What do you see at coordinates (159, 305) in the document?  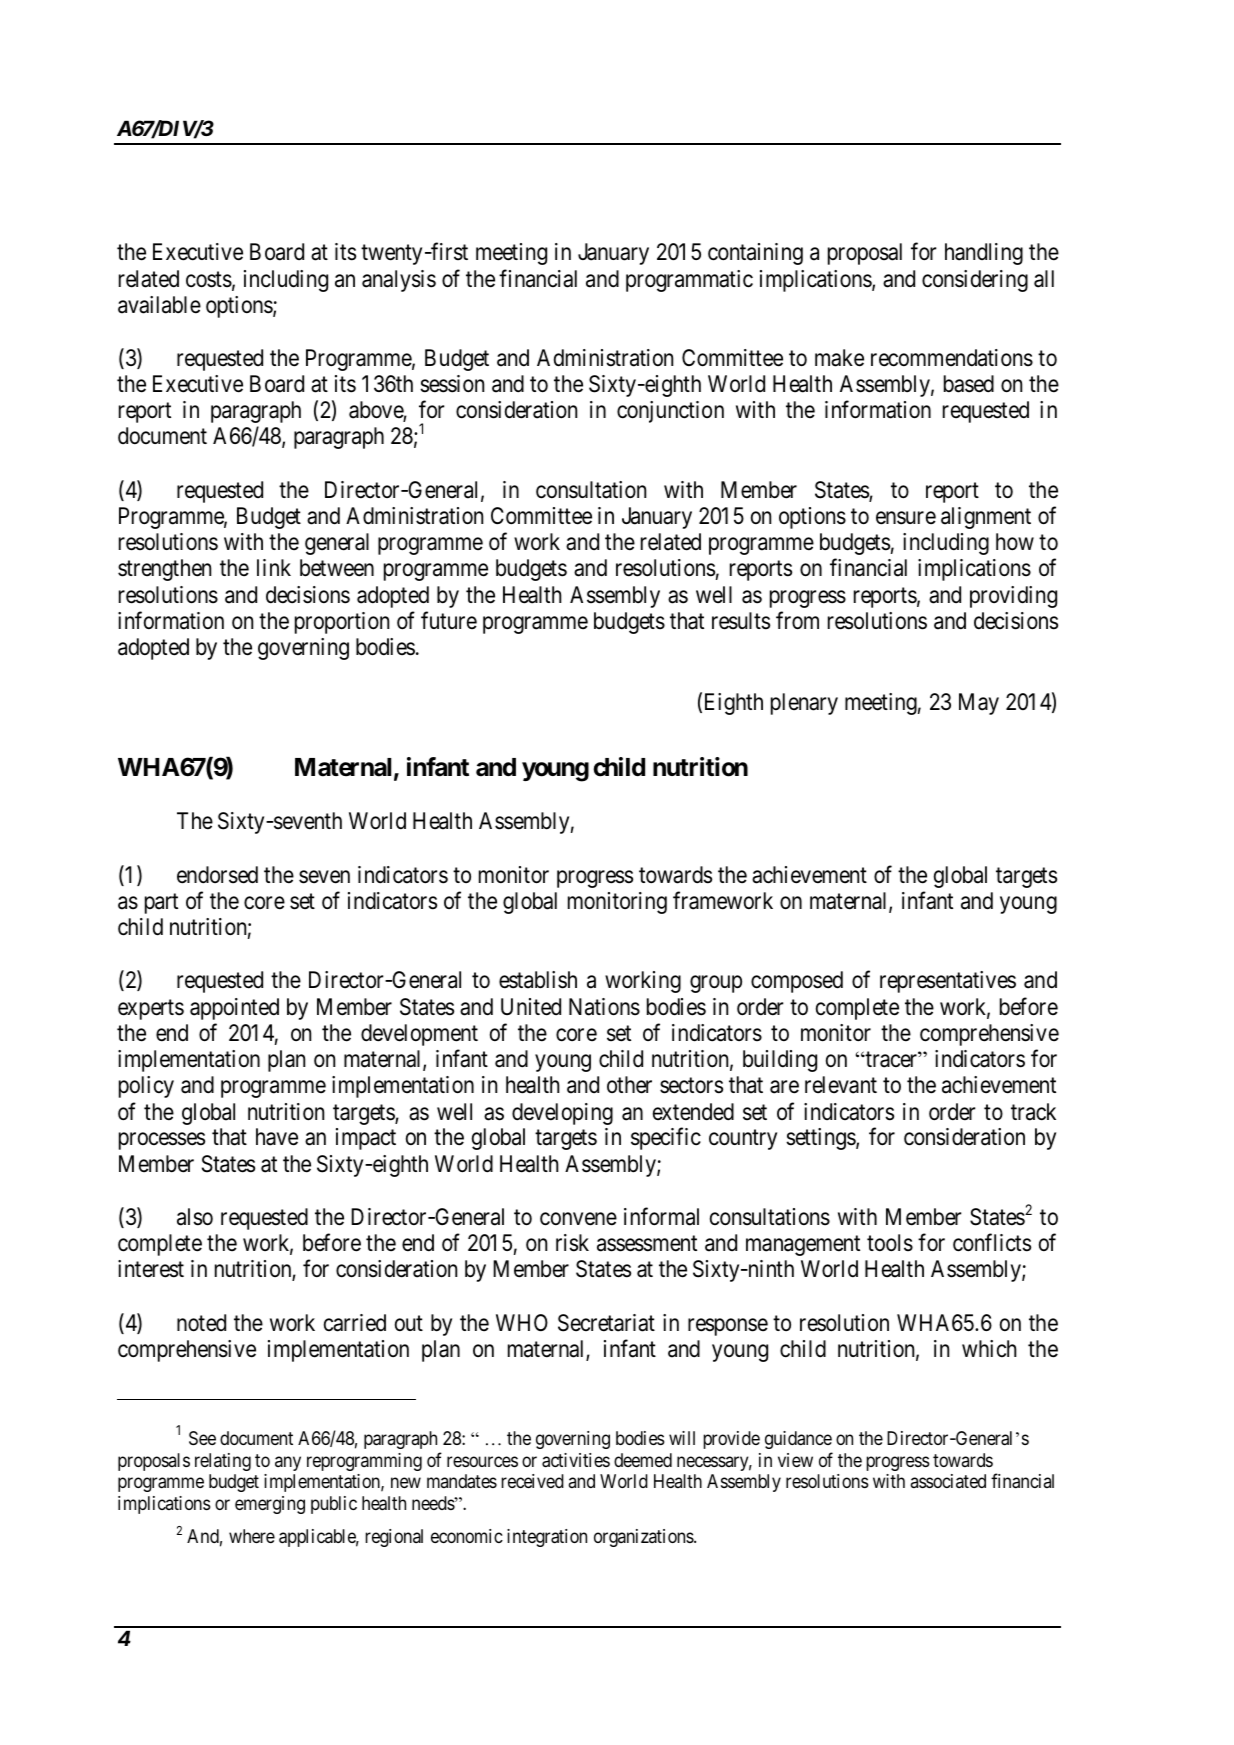 I see `available` at bounding box center [159, 305].
